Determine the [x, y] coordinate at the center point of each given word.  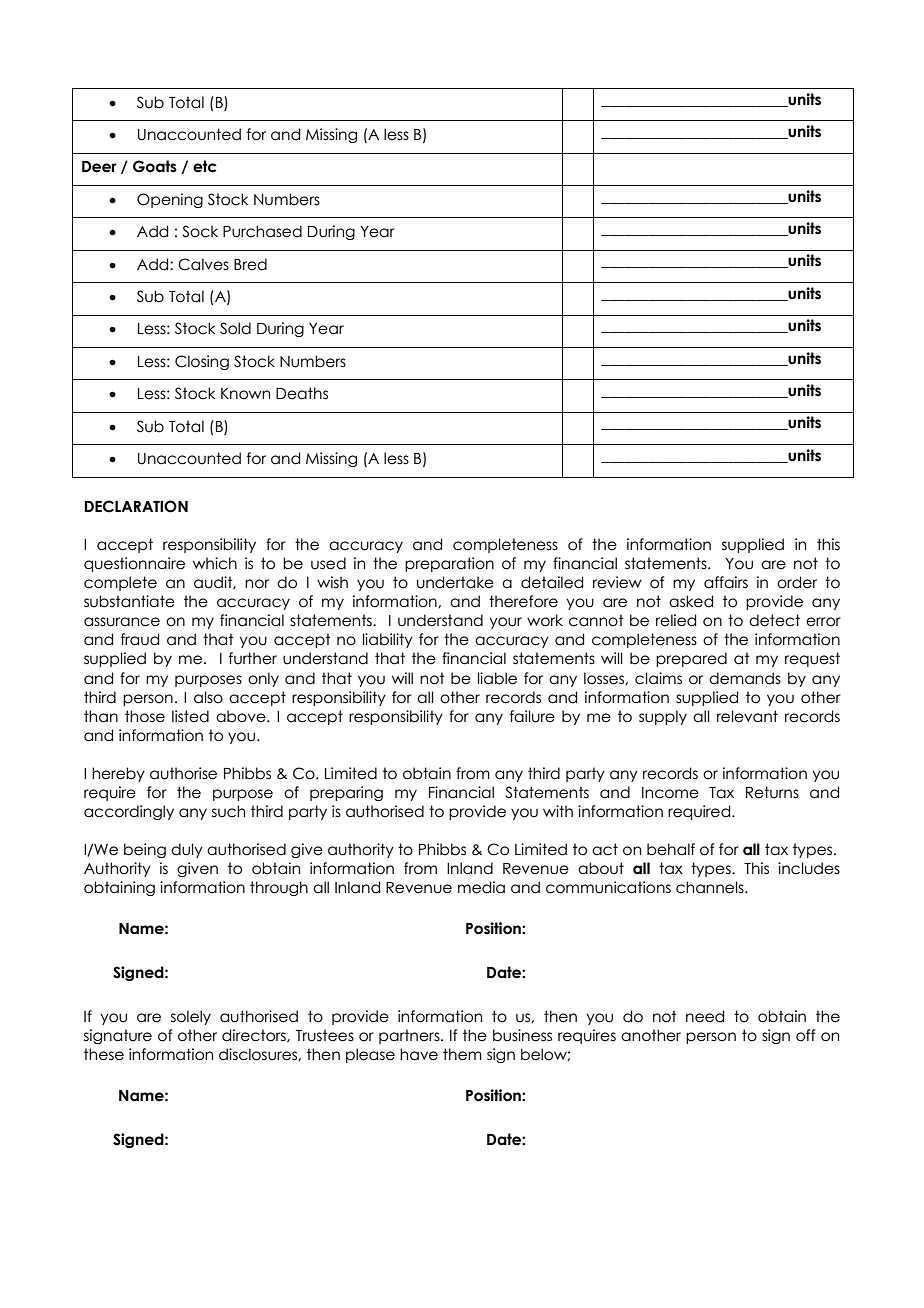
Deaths [302, 393]
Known [245, 394]
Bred [250, 264]
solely [191, 1017]
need [705, 1016]
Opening [170, 200]
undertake [455, 582]
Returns [772, 792]
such [228, 811]
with [558, 811]
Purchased [262, 231]
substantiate [129, 601]
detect [774, 620]
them [462, 1054]
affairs [726, 582]
